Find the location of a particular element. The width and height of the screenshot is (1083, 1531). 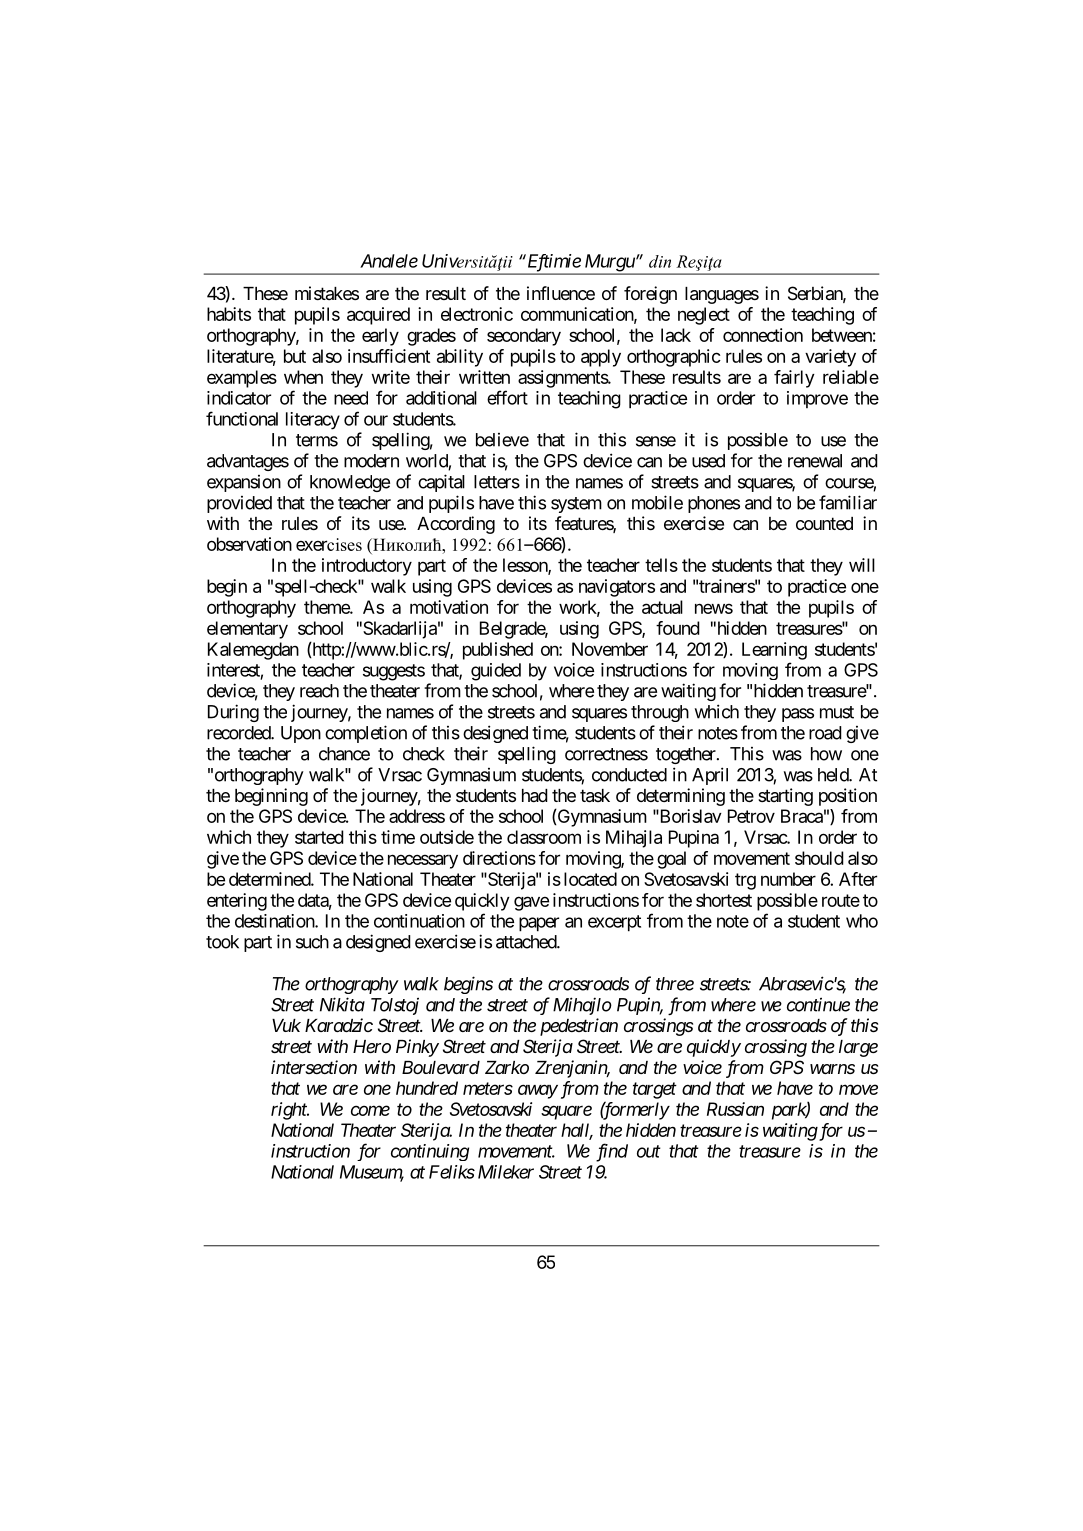

started is located at coordinates (319, 837).
